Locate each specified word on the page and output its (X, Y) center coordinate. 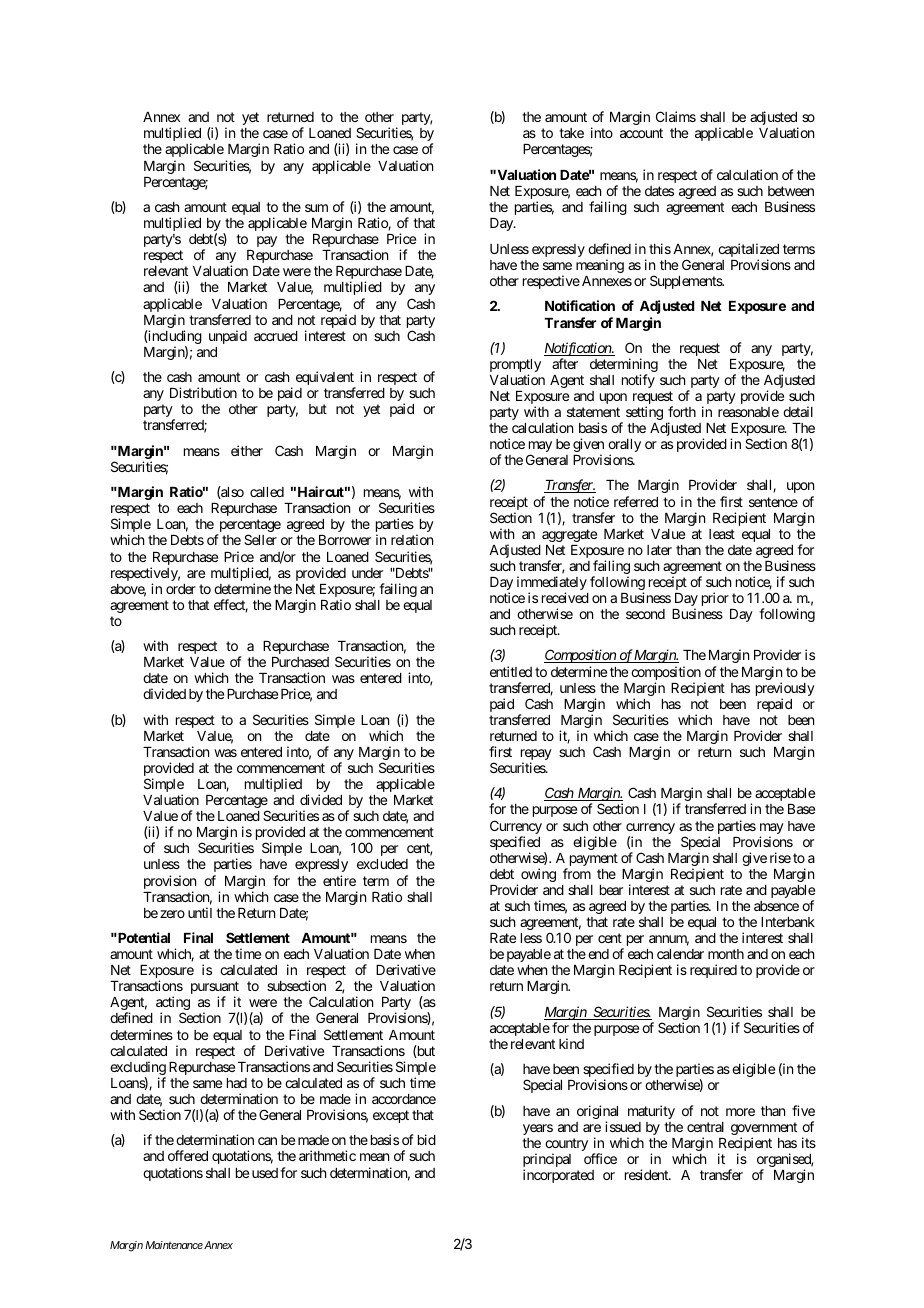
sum (316, 208)
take (571, 133)
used (265, 1173)
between (791, 191)
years (538, 1129)
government (764, 1130)
